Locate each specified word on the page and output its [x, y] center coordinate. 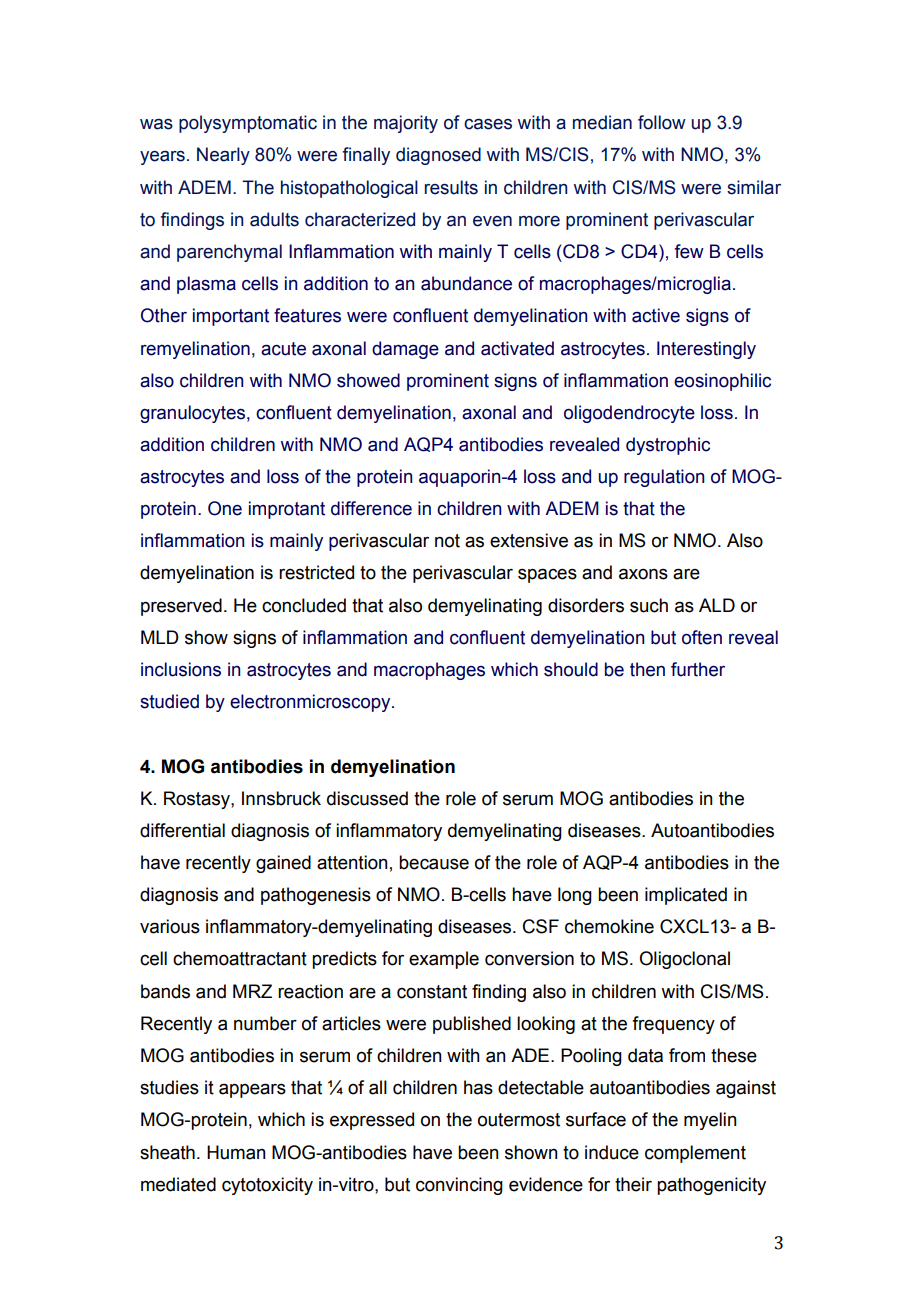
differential [182, 830]
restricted [316, 572]
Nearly [223, 156]
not [447, 541]
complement [695, 1154]
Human [236, 1152]
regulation [664, 478]
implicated [686, 896]
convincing [459, 1186]
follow [662, 122]
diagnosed [438, 156]
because [434, 862]
